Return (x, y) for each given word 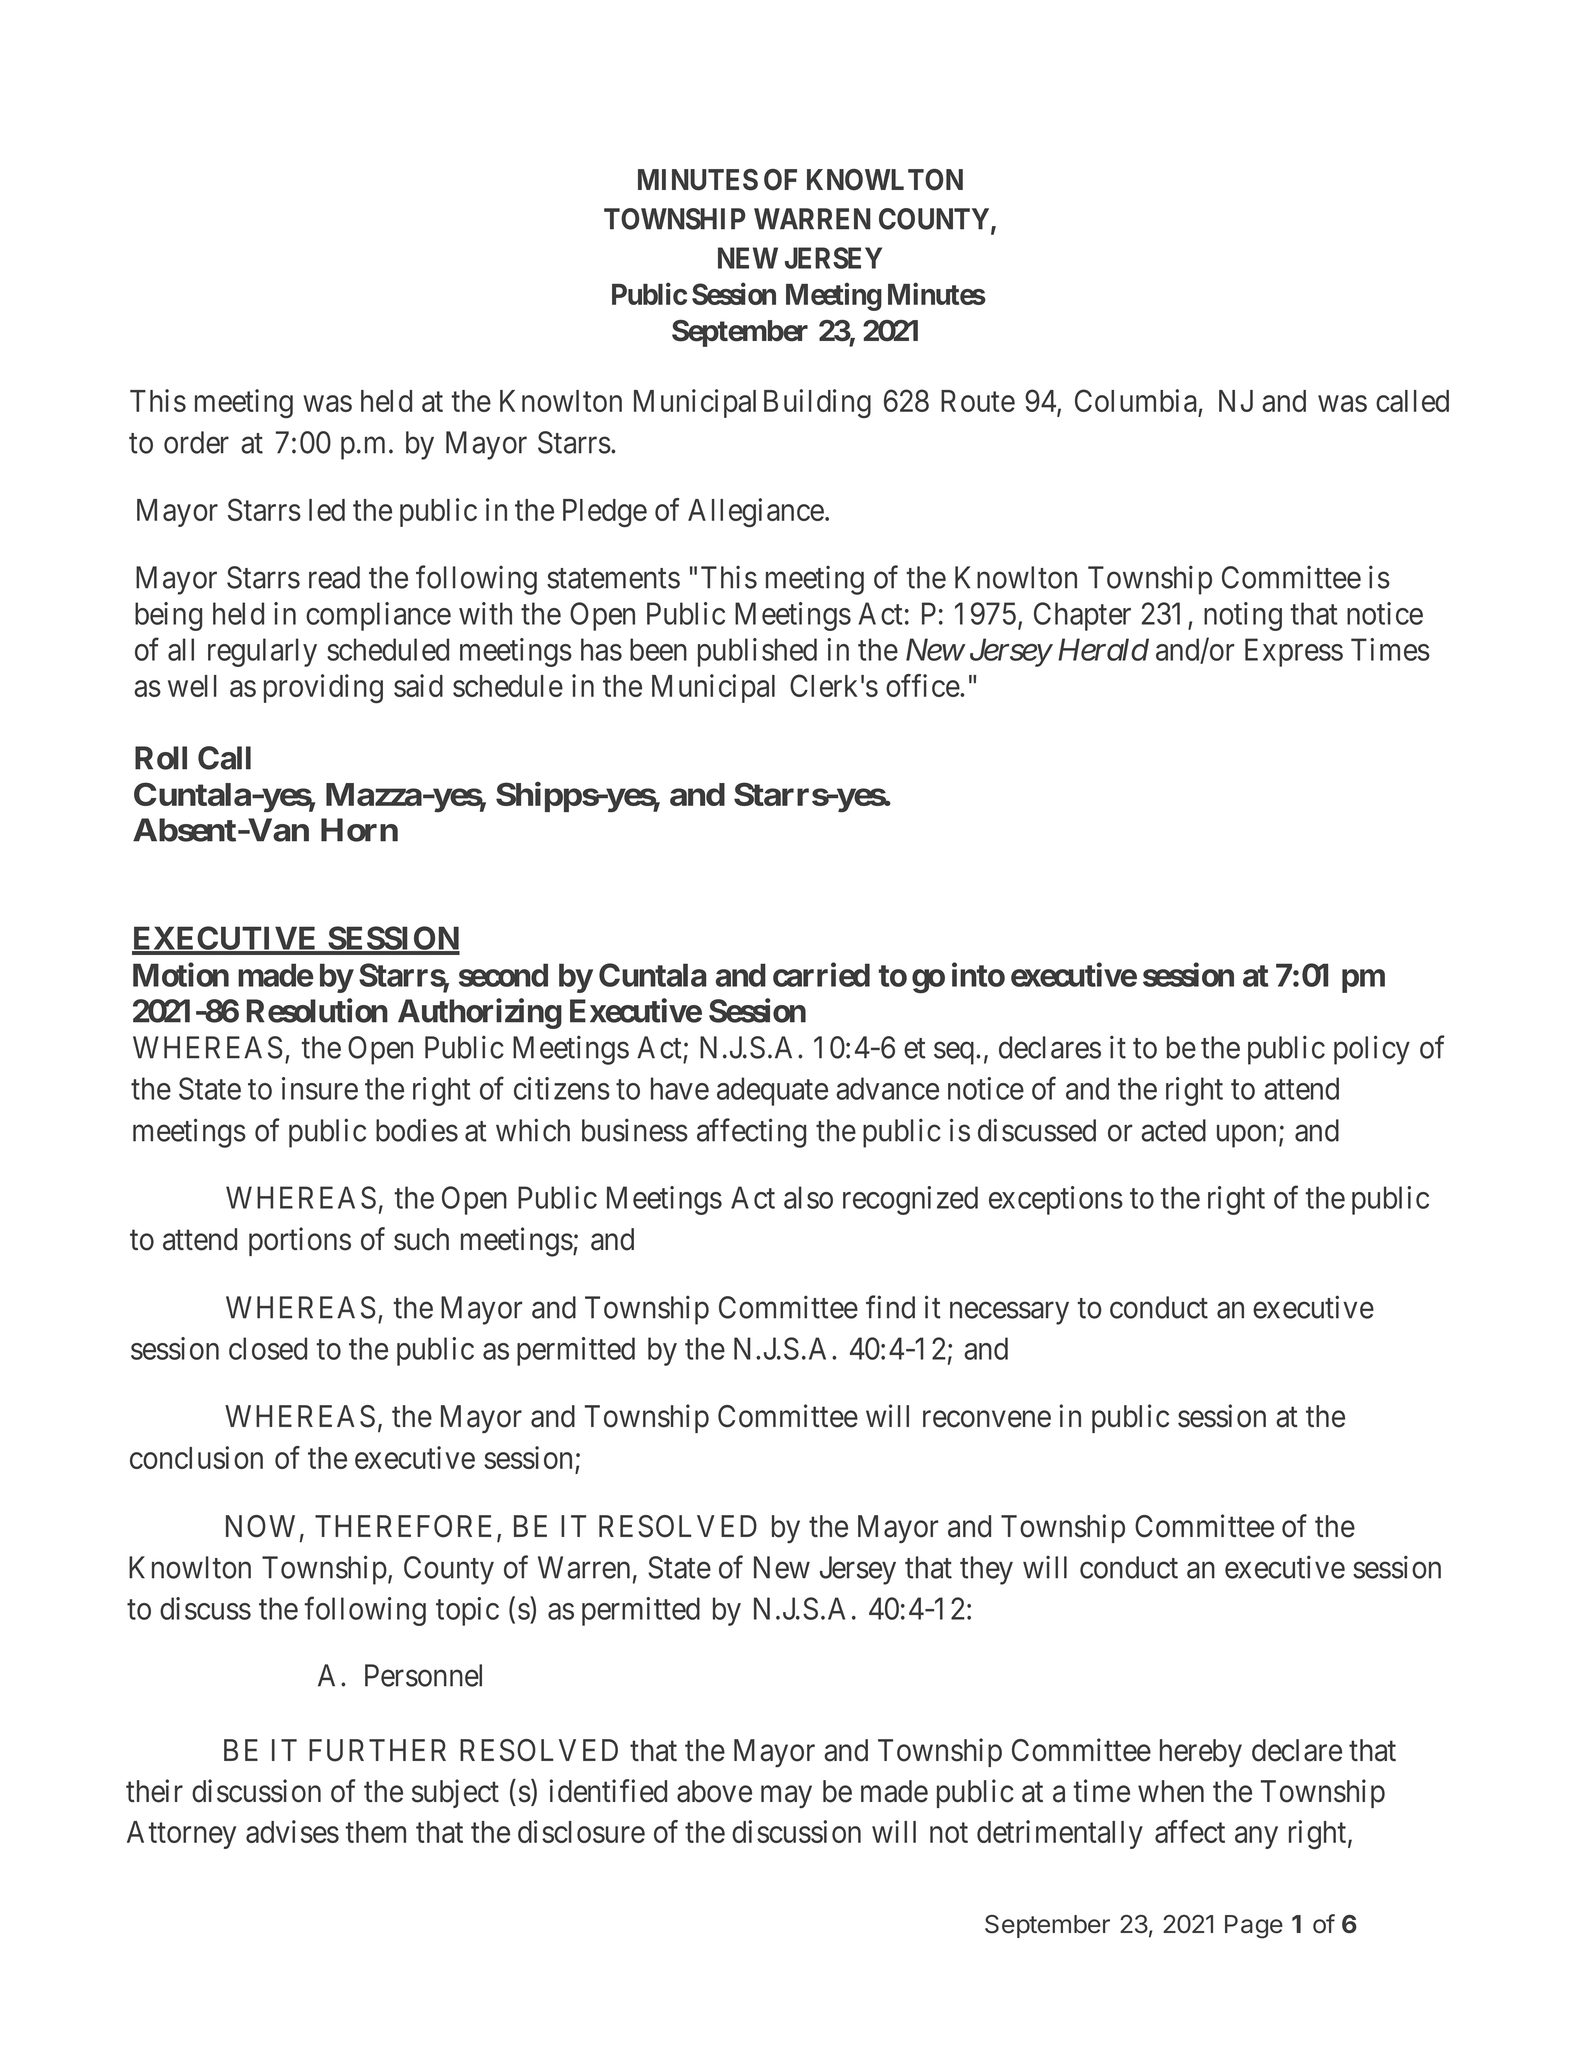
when (1171, 1791)
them (375, 1832)
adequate (772, 1091)
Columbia (1136, 400)
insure (320, 1088)
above (714, 1791)
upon (1246, 1136)
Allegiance (756, 512)
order (196, 442)
